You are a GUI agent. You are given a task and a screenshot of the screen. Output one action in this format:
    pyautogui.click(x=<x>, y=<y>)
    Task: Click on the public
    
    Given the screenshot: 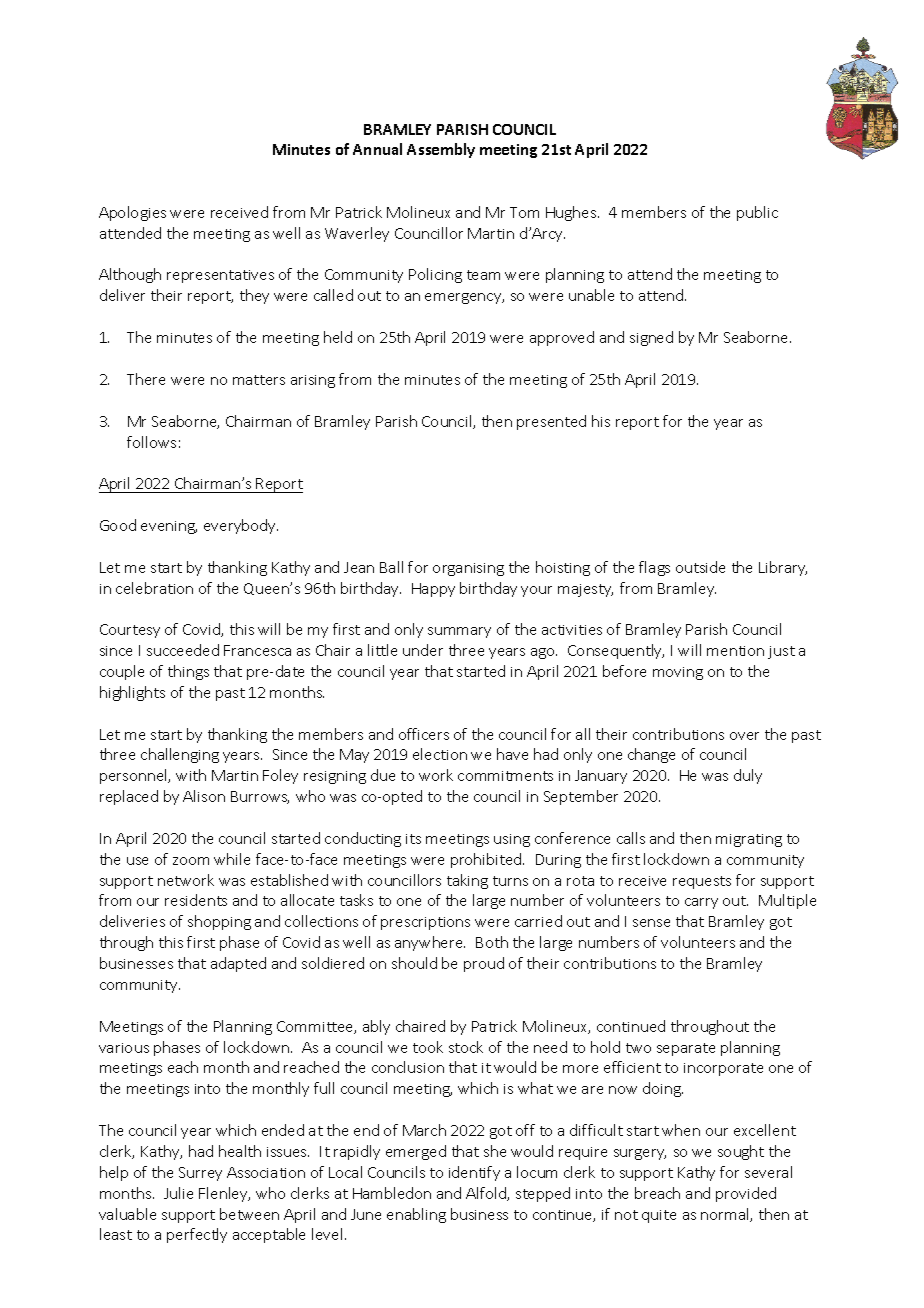 What is the action you would take?
    pyautogui.click(x=757, y=213)
